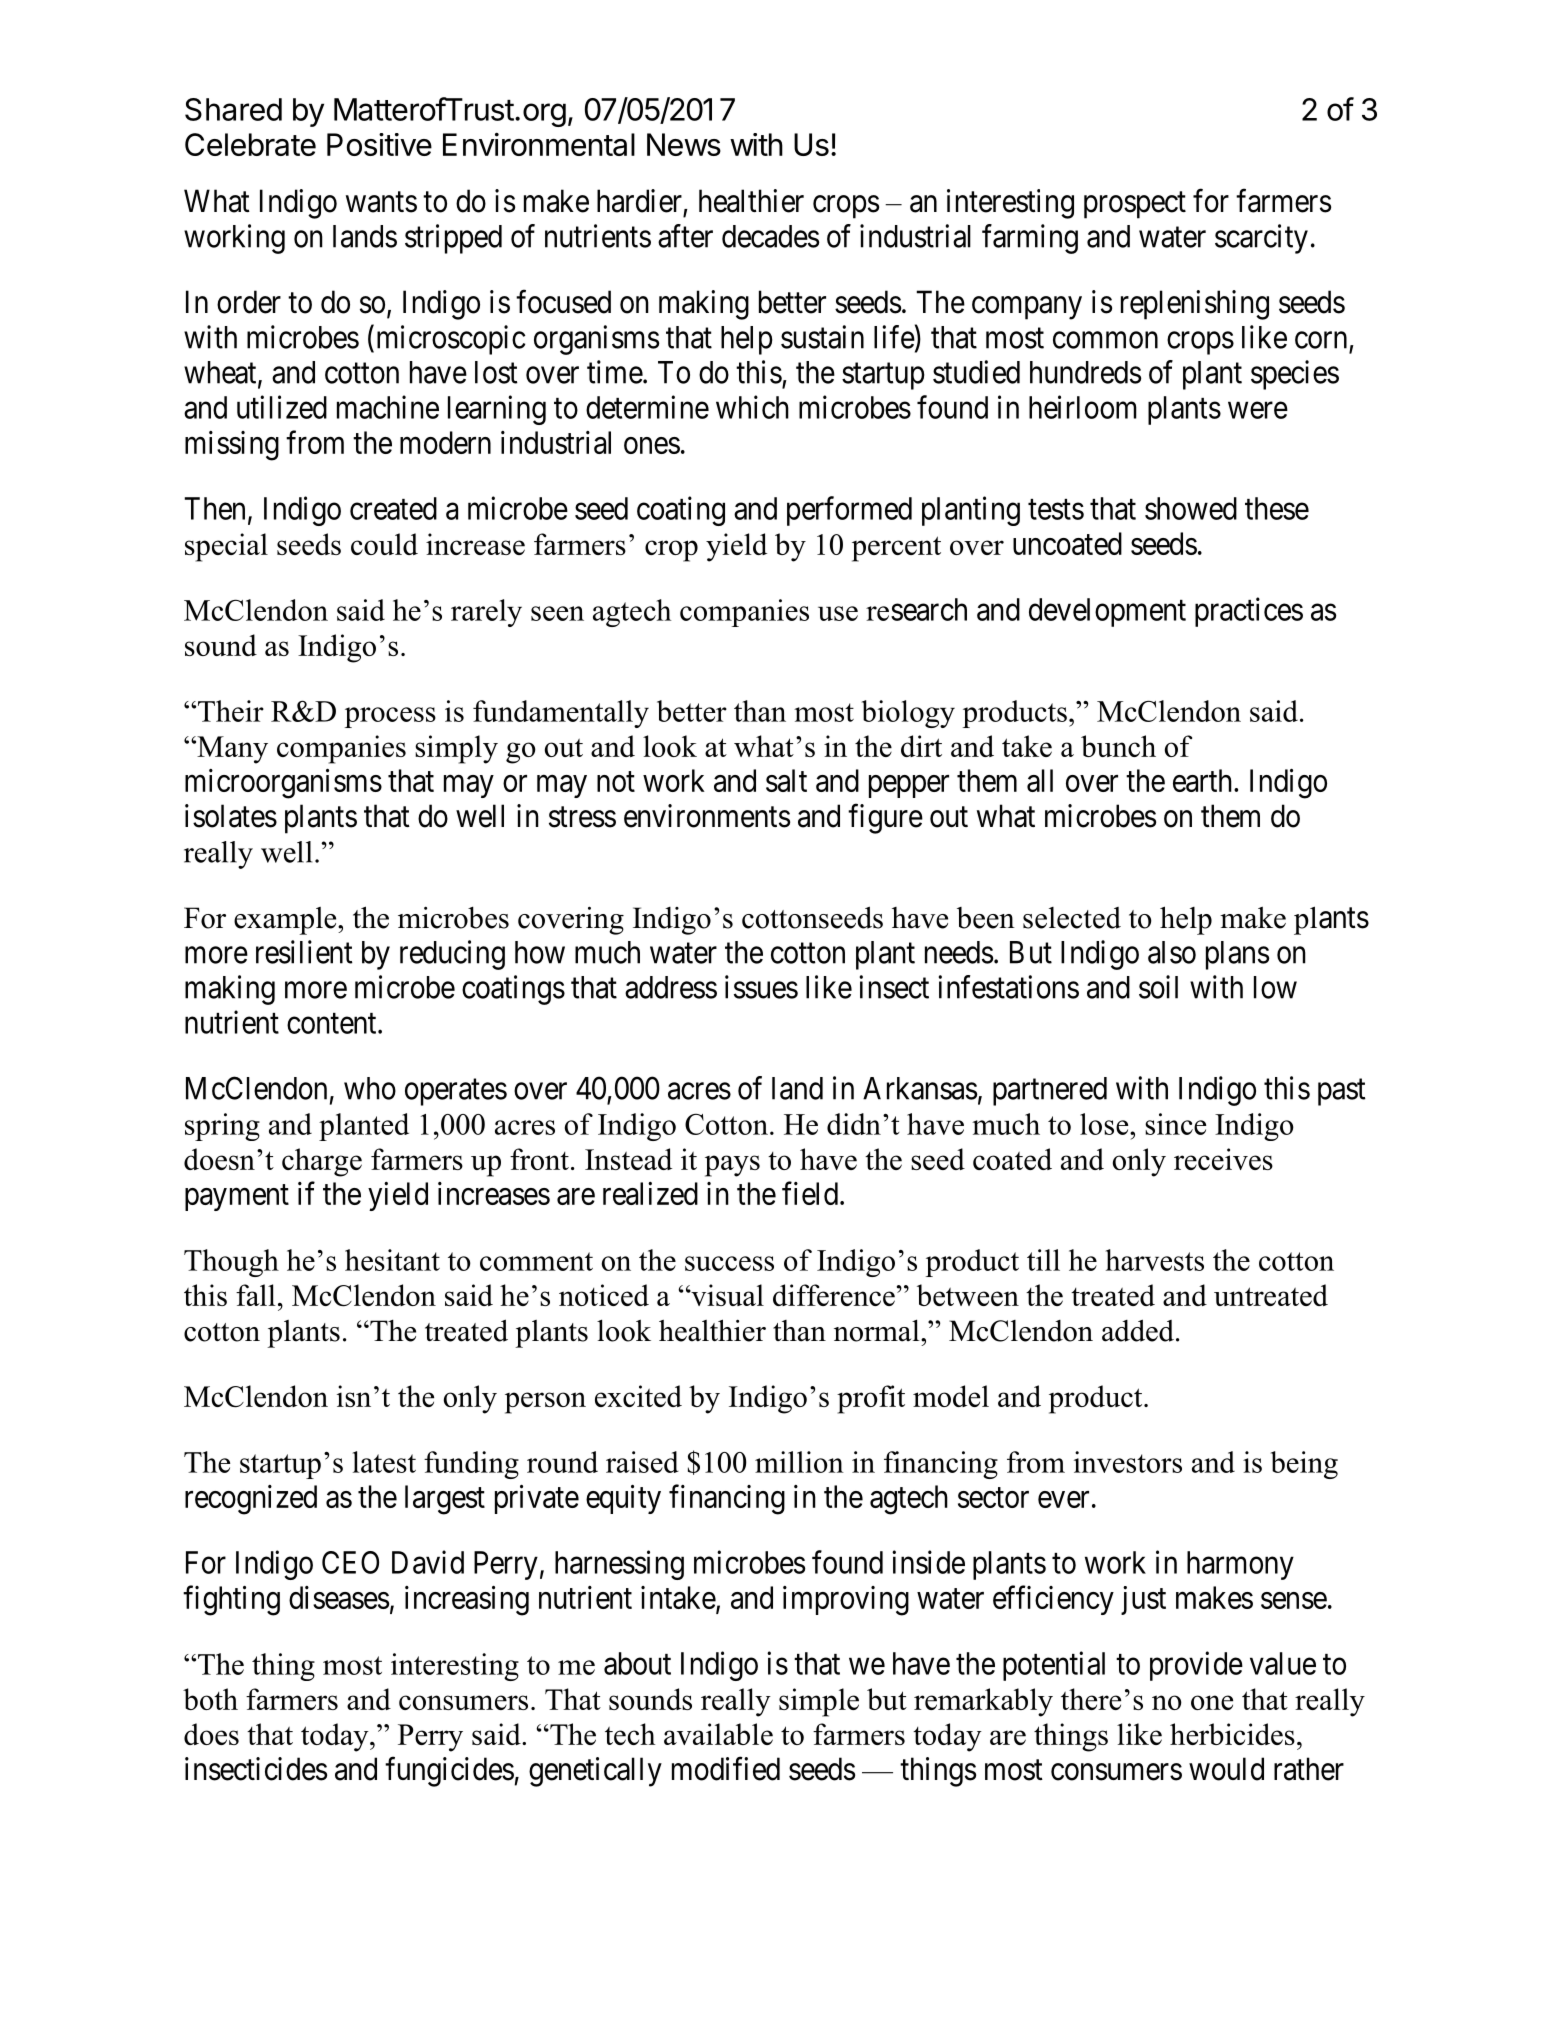  I want to click on resilient, so click(304, 952).
